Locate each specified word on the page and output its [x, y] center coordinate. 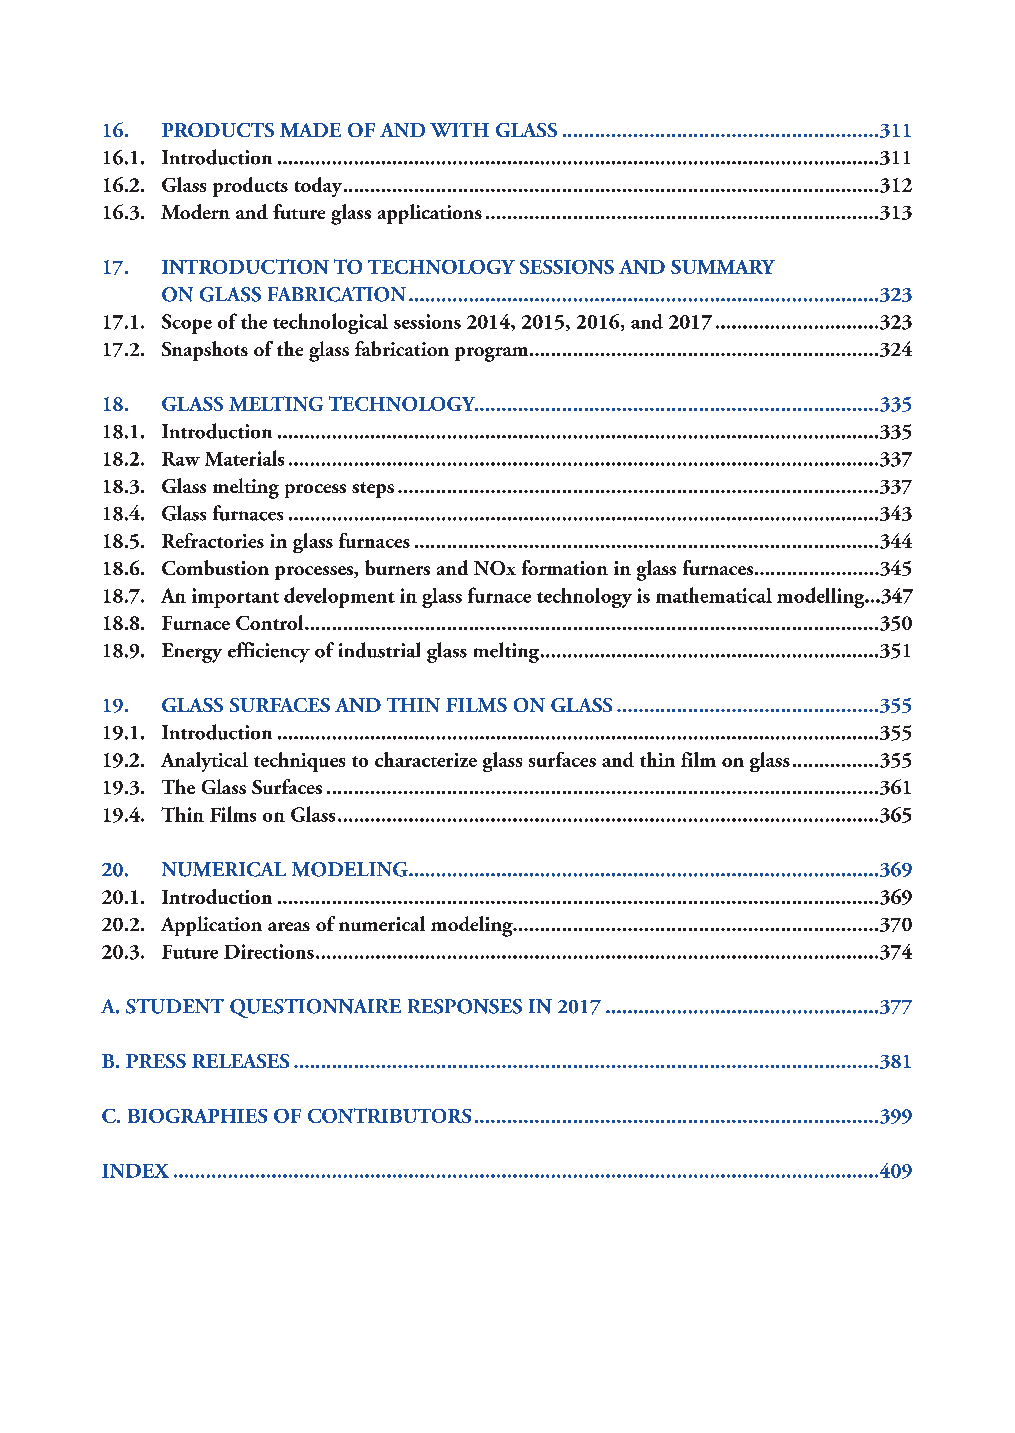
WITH [459, 130]
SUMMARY [723, 267]
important [235, 598]
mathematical [714, 595]
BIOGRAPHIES [197, 1116]
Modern [195, 211]
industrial [379, 650]
